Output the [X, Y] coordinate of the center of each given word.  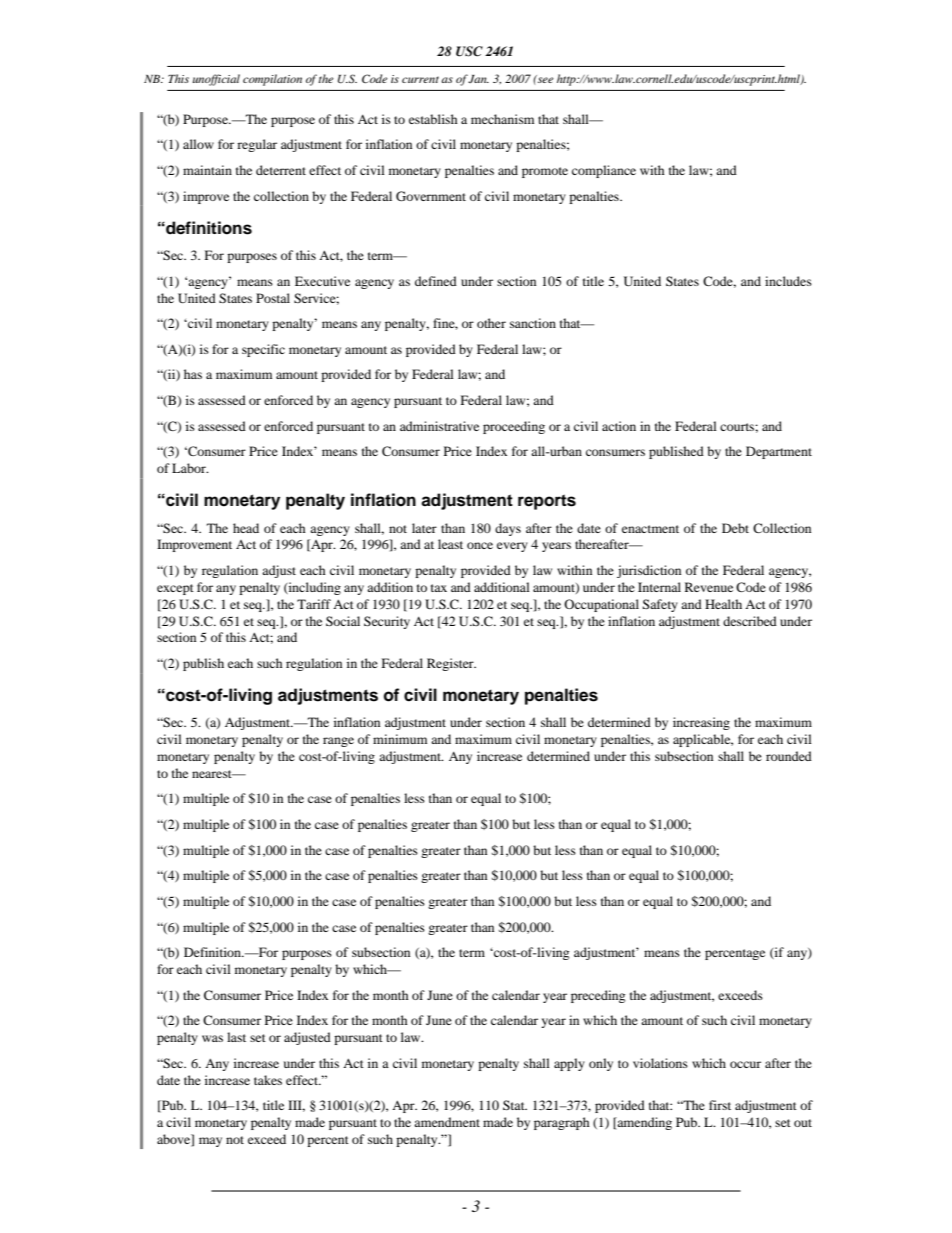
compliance [604, 171]
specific [263, 350]
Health [723, 604]
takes [268, 1080]
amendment [447, 1122]
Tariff [314, 604]
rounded [789, 756]
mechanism [502, 119]
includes [788, 281]
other [491, 323]
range [338, 742]
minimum [400, 739]
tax [439, 588]
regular [257, 145]
